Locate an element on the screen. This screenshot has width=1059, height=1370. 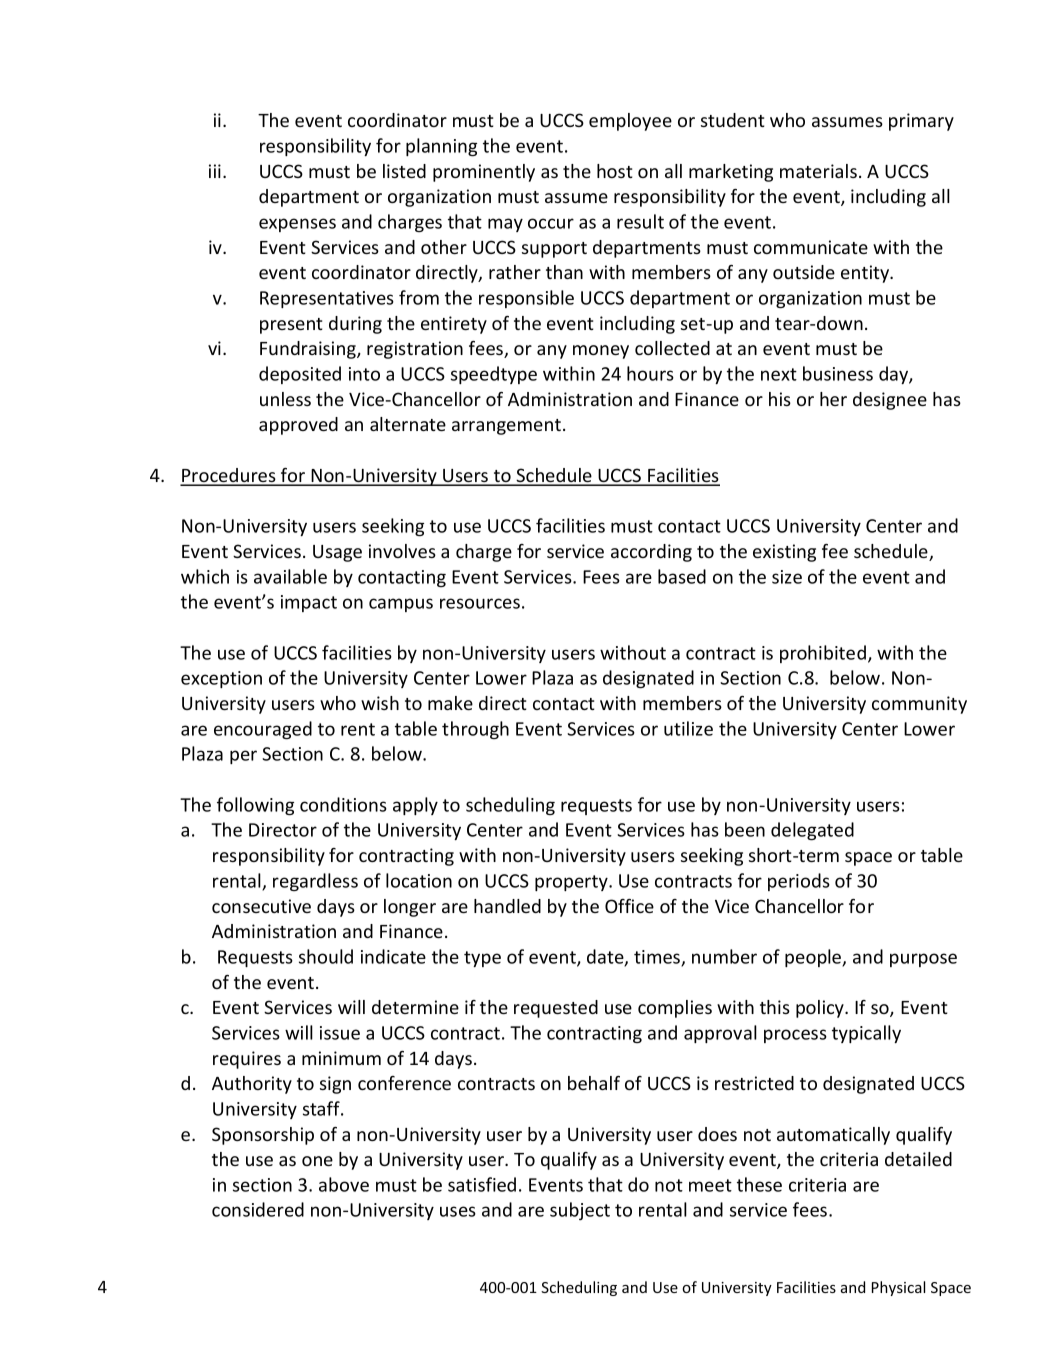
Physical is located at coordinates (898, 1288).
